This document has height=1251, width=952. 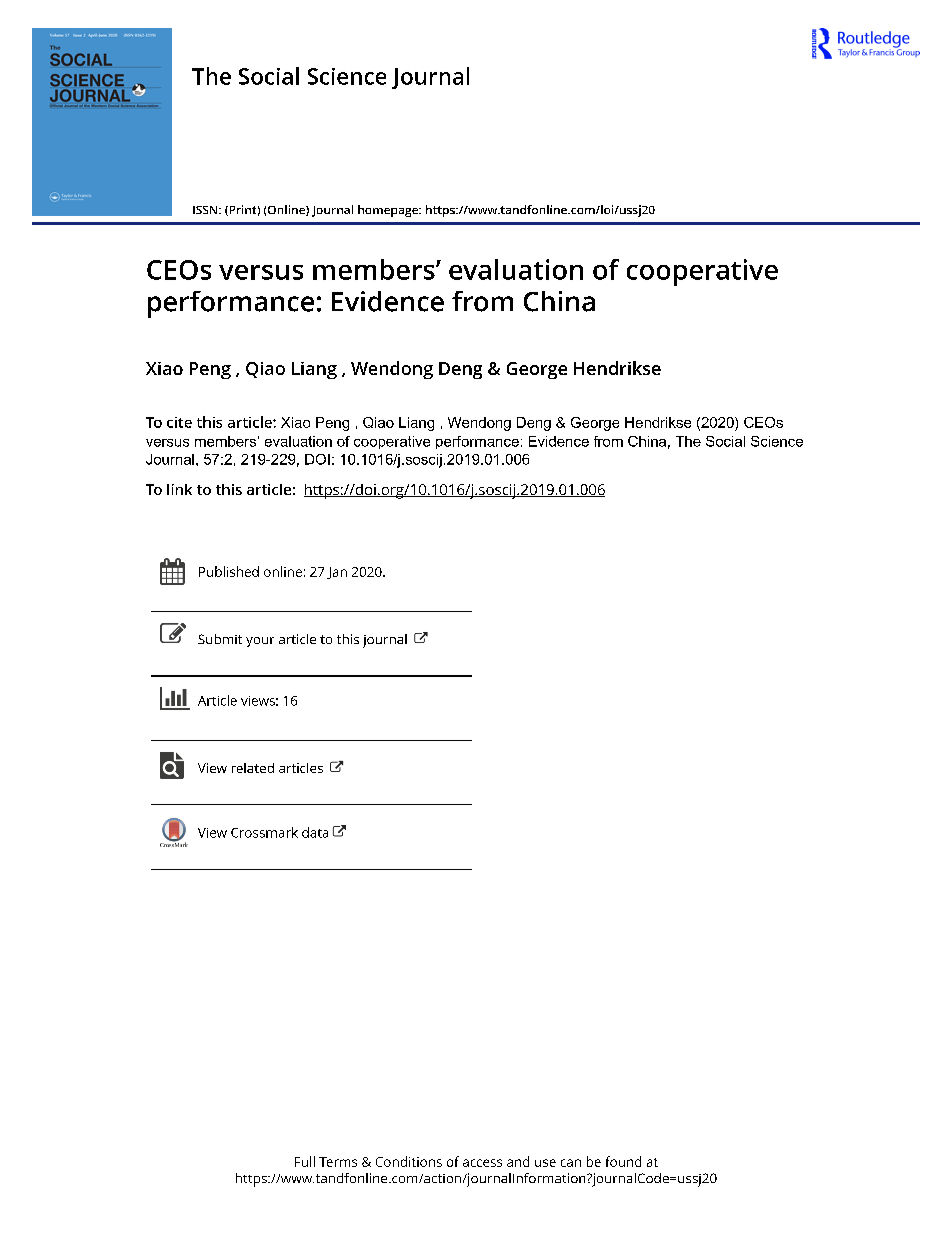 I want to click on Full, so click(x=305, y=1161).
